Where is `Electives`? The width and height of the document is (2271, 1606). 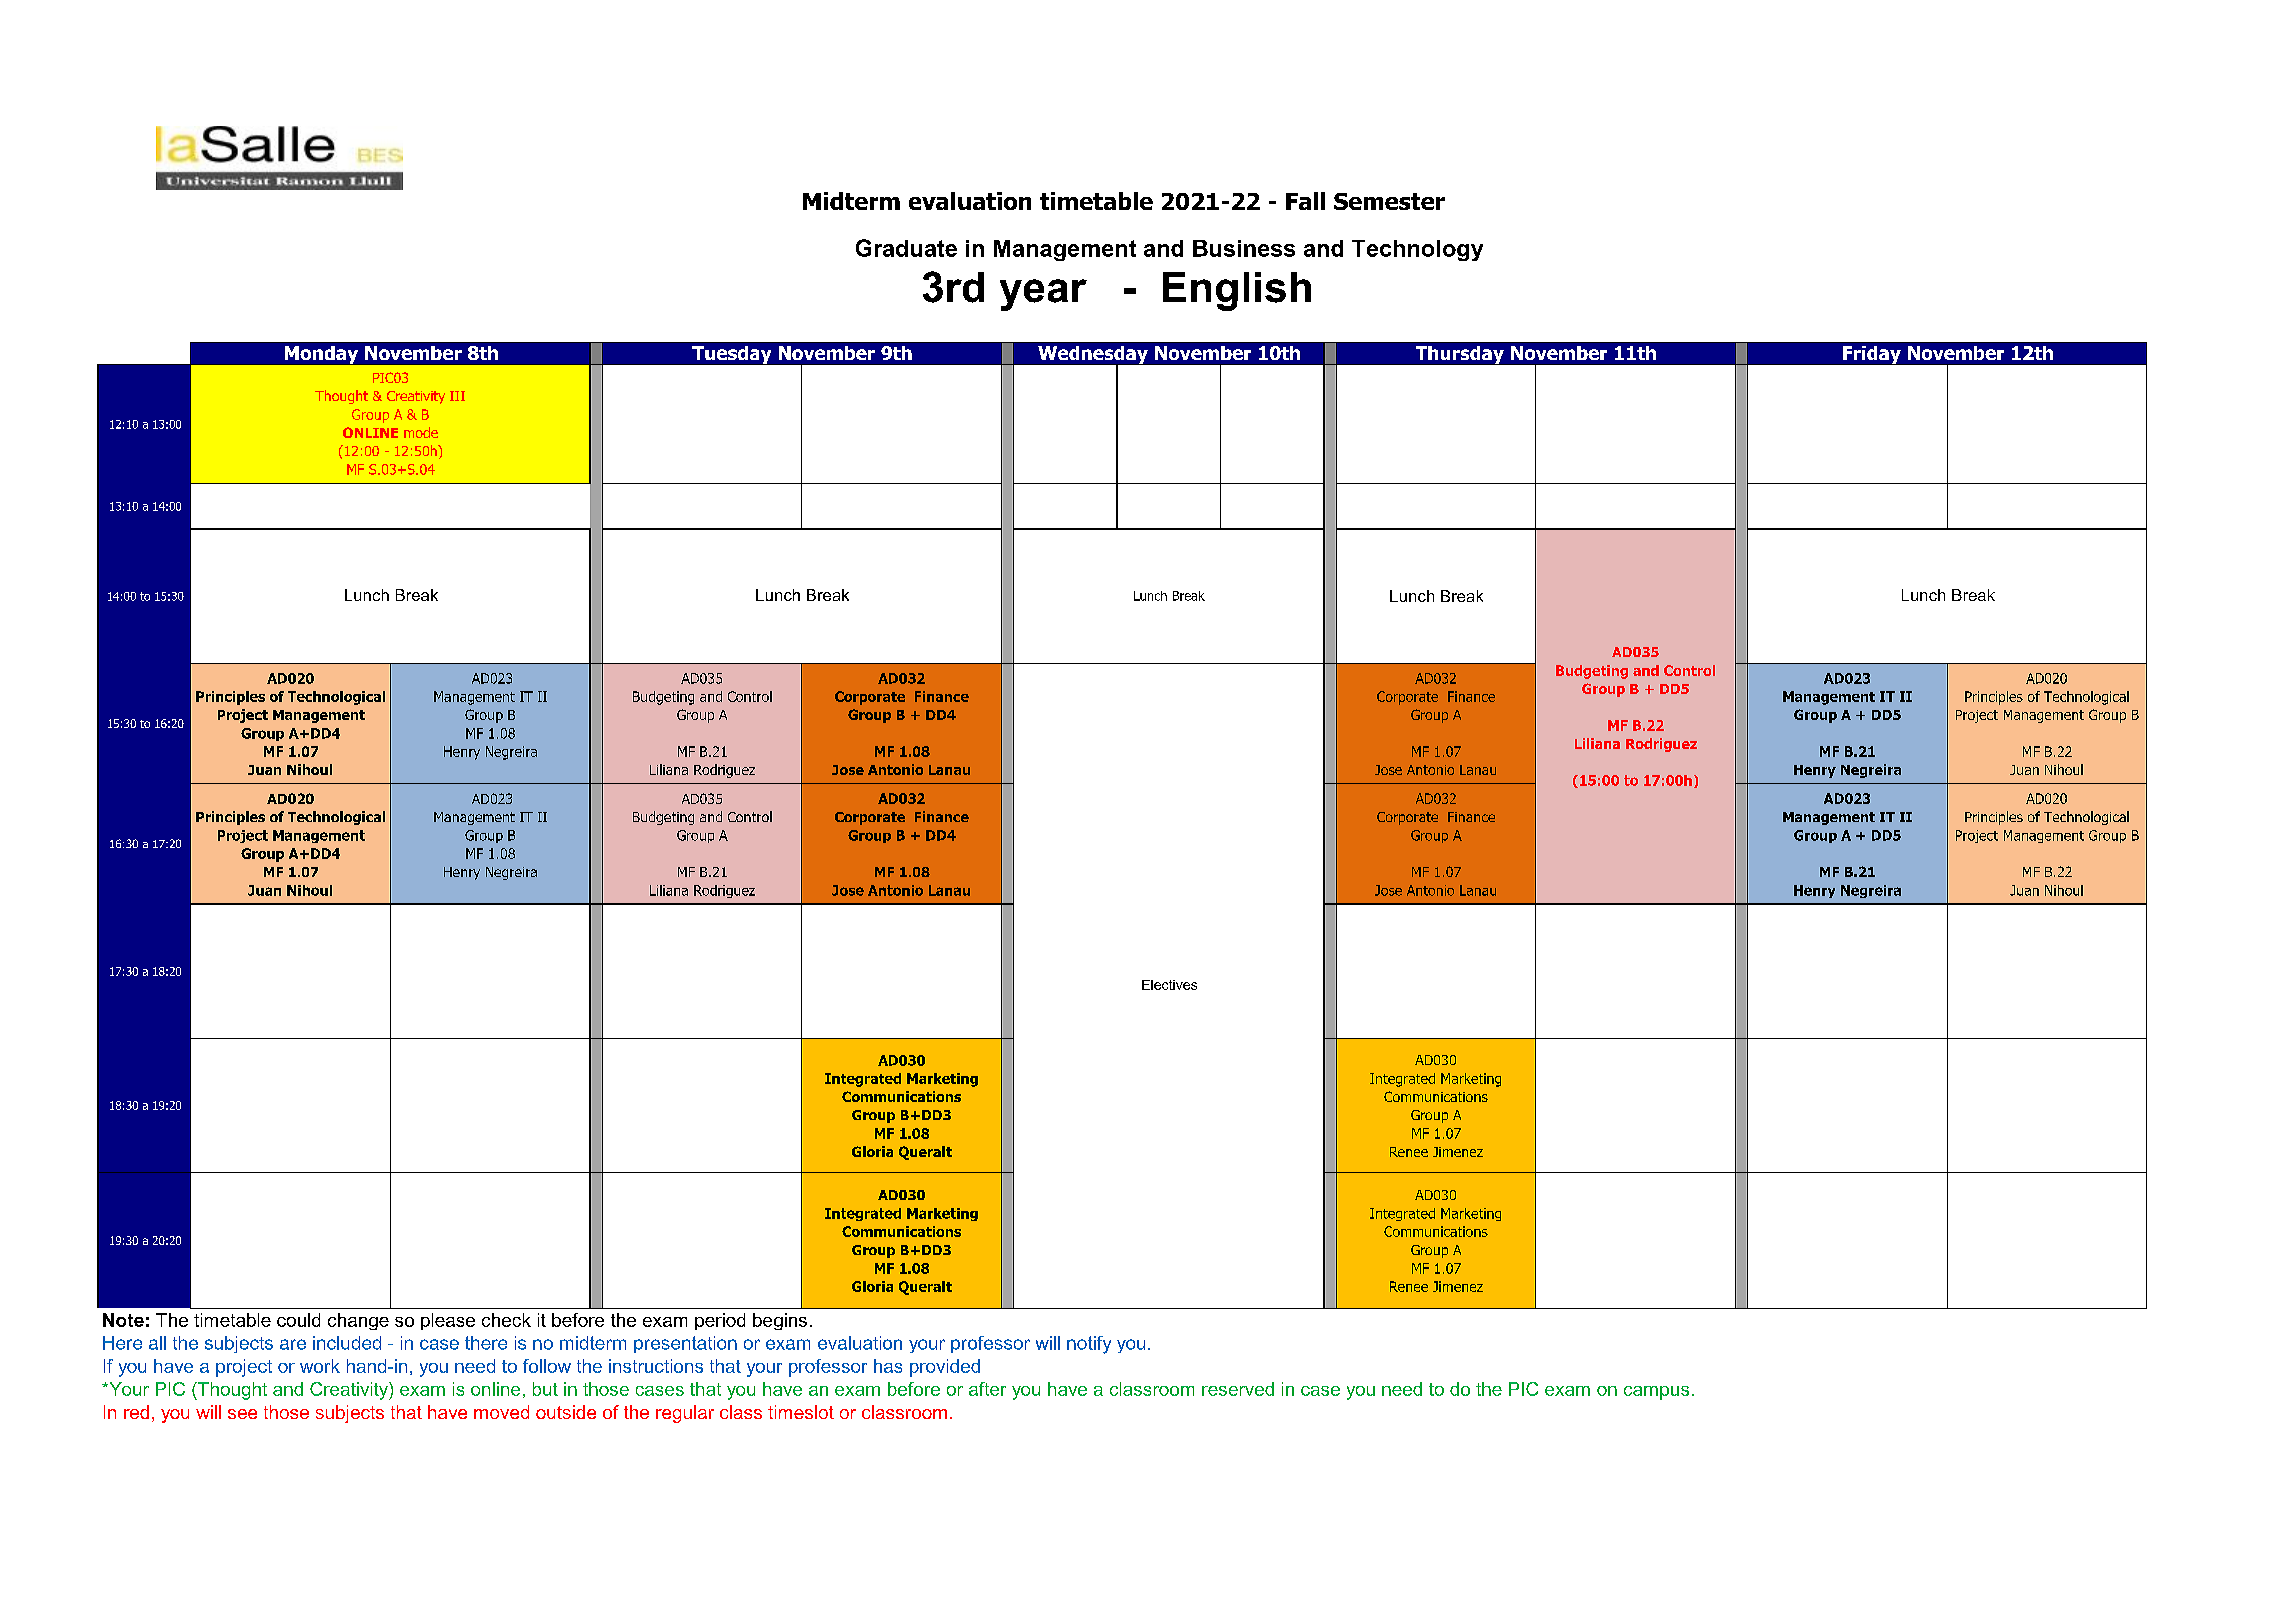
Electives is located at coordinates (1169, 985).
